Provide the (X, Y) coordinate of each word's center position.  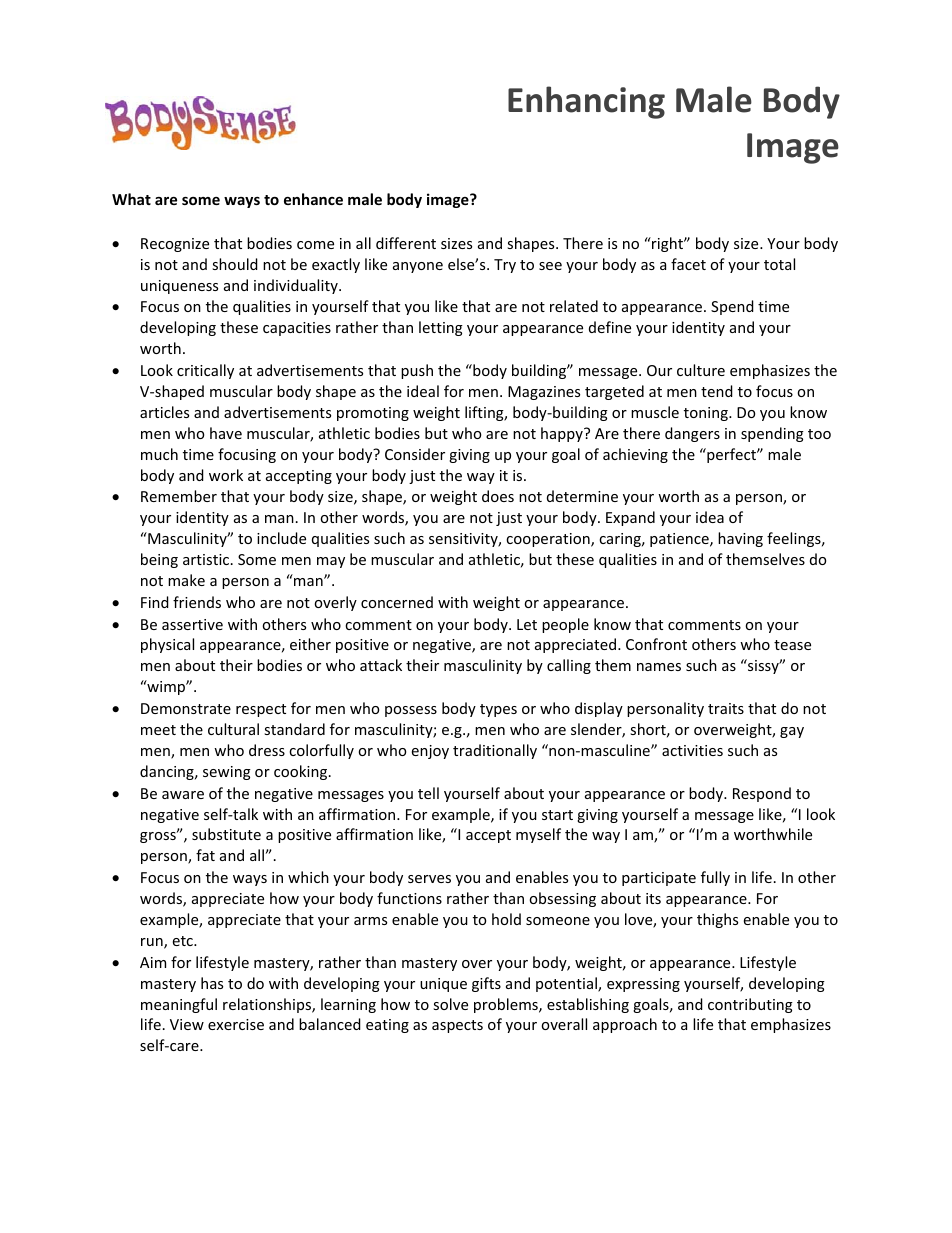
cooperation (549, 540)
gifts (486, 984)
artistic (207, 559)
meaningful (179, 1005)
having (740, 539)
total (779, 264)
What (131, 199)
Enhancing (586, 102)
